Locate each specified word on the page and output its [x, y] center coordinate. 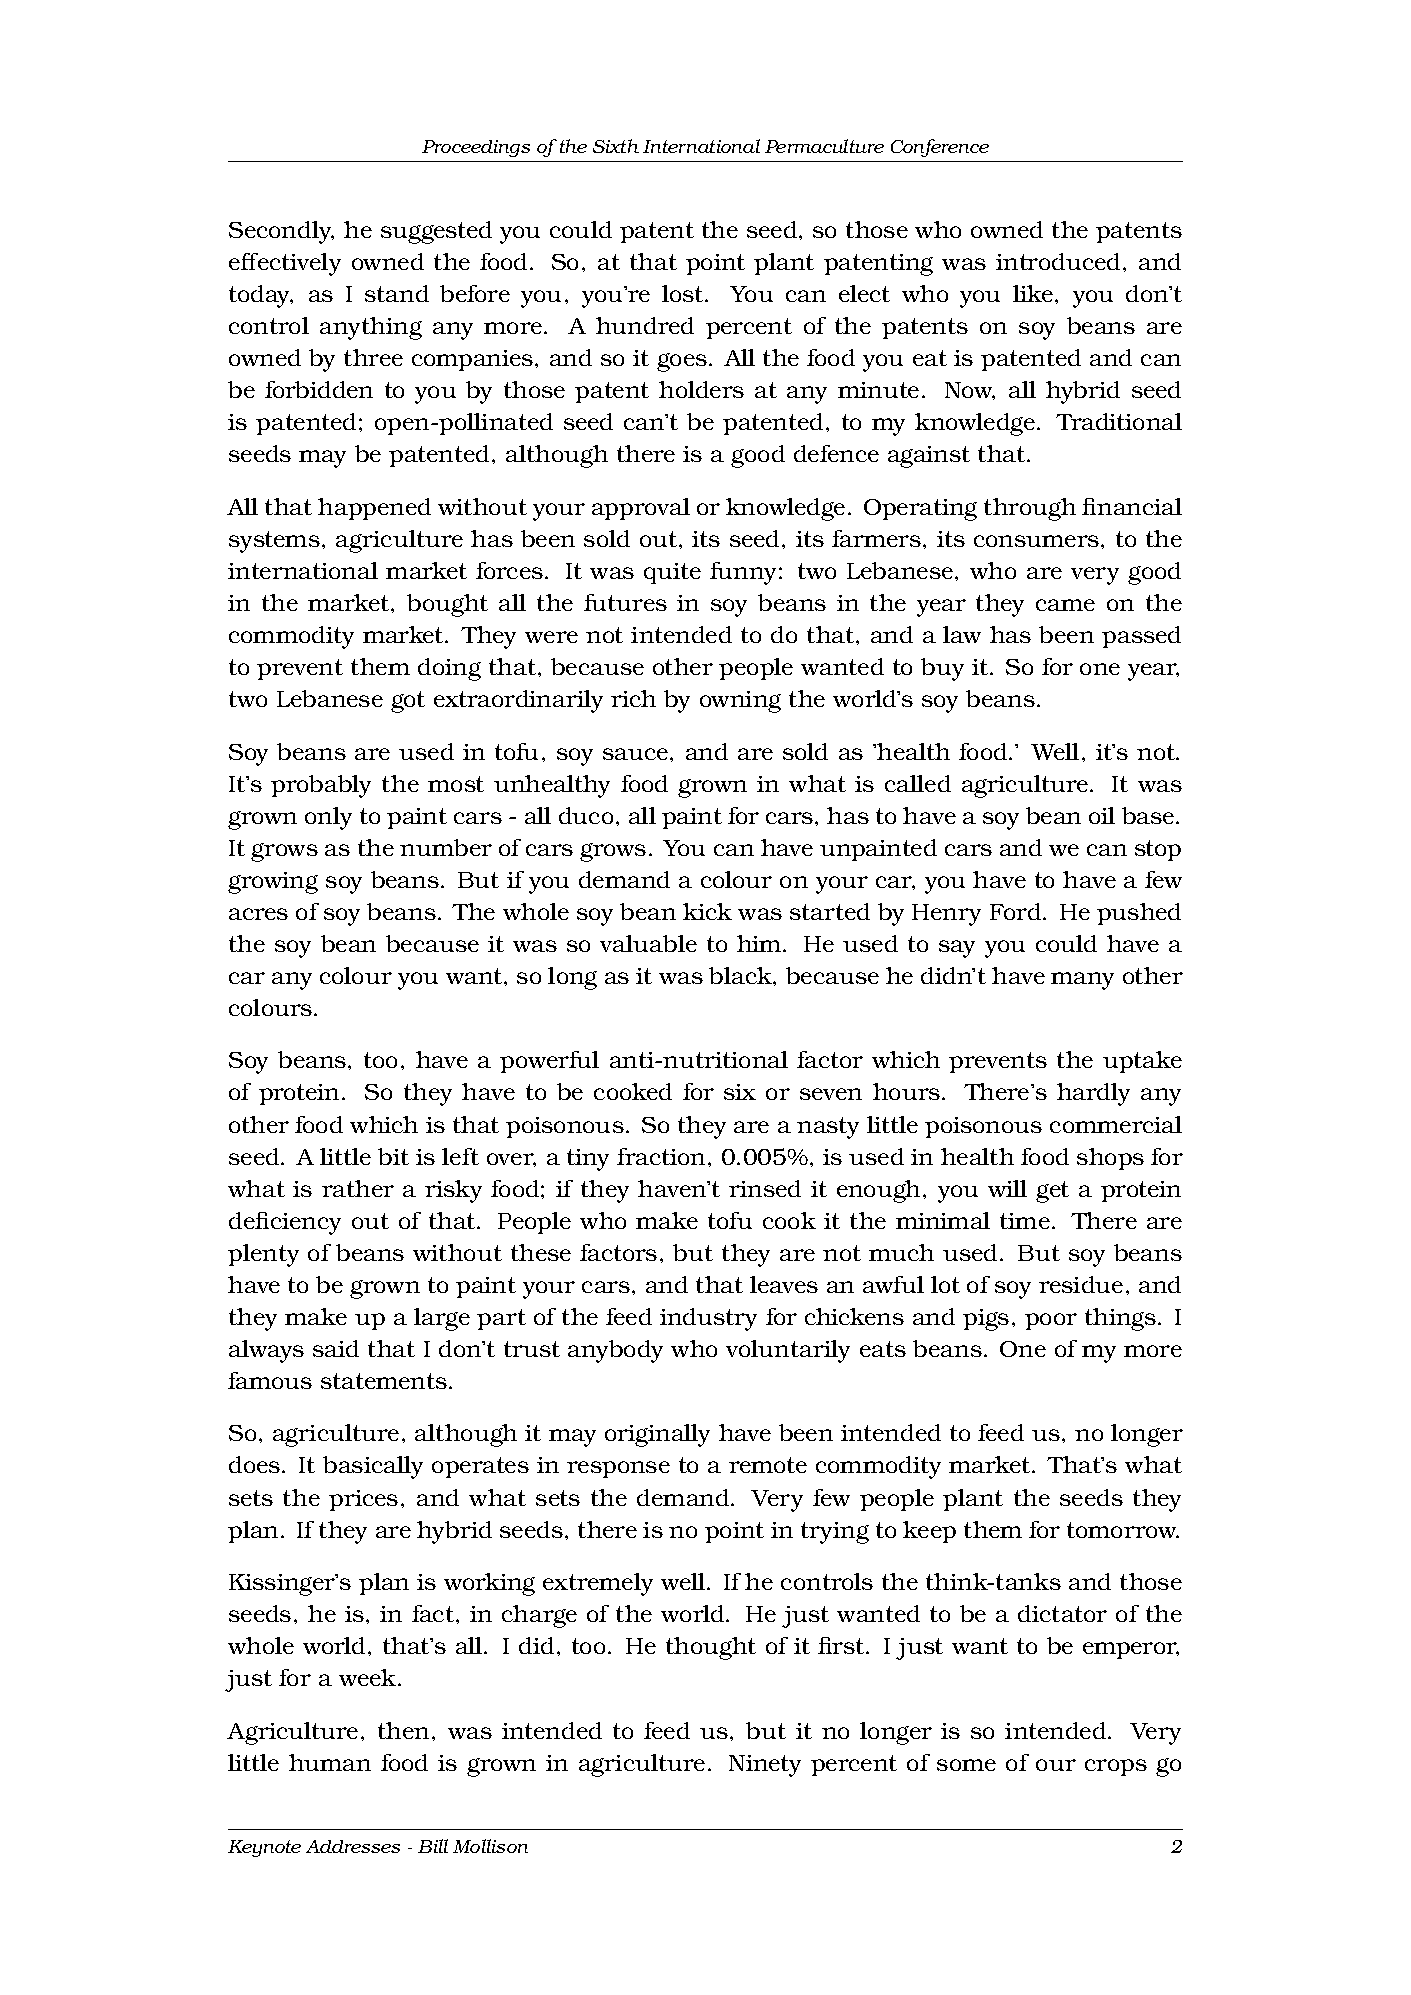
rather [358, 1188]
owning [740, 702]
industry [708, 1319]
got [408, 702]
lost [684, 293]
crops [1116, 1767]
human [330, 1762]
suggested [436, 232]
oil [1102, 815]
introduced [1058, 261]
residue [1081, 1284]
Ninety [765, 1766]
